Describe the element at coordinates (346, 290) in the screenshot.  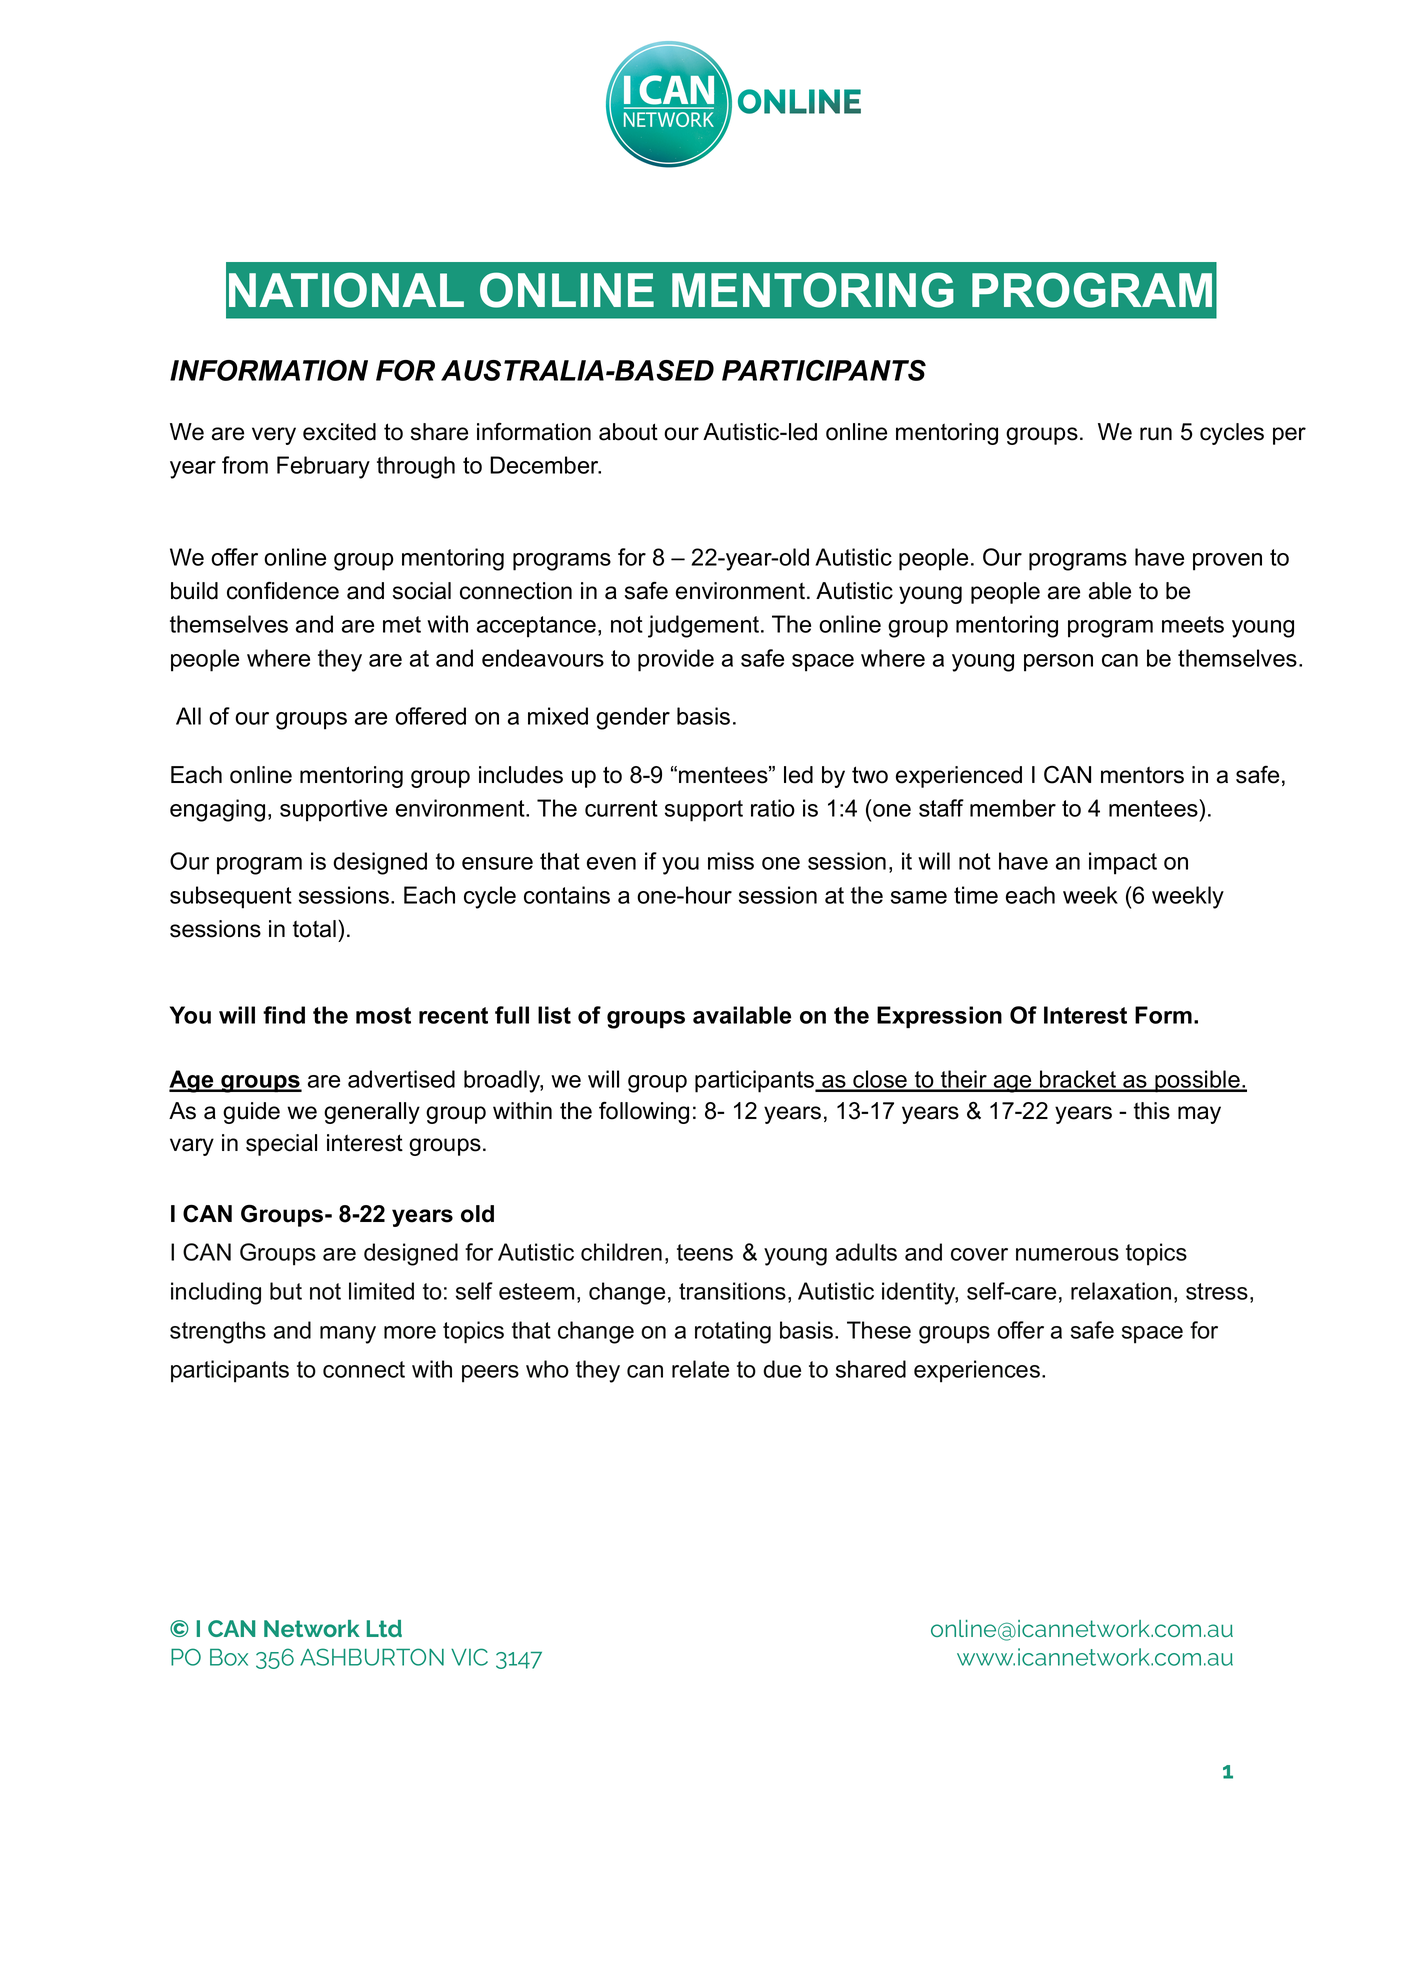
I see `NATIONAL` at that location.
